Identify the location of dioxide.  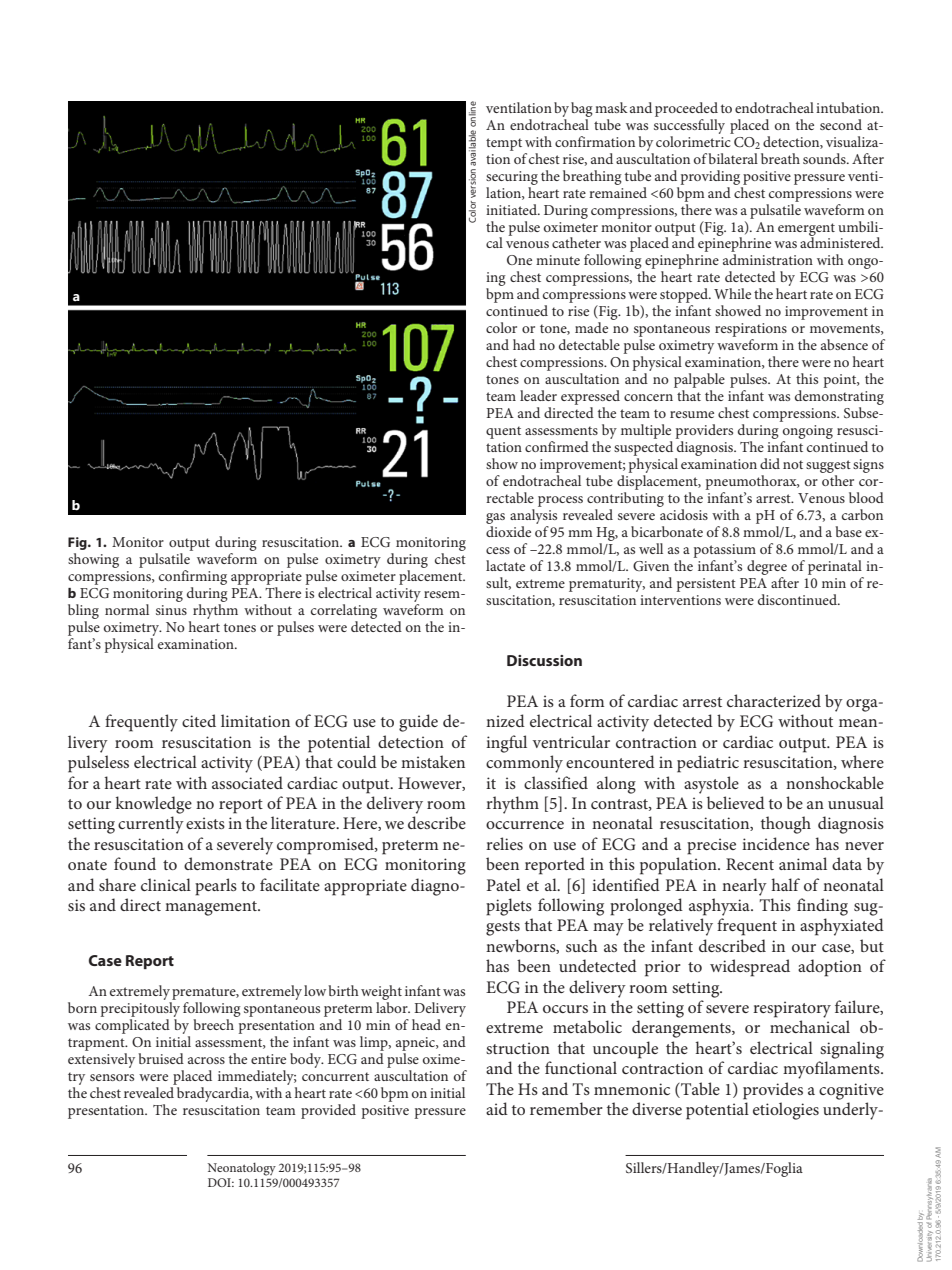
(508, 531).
